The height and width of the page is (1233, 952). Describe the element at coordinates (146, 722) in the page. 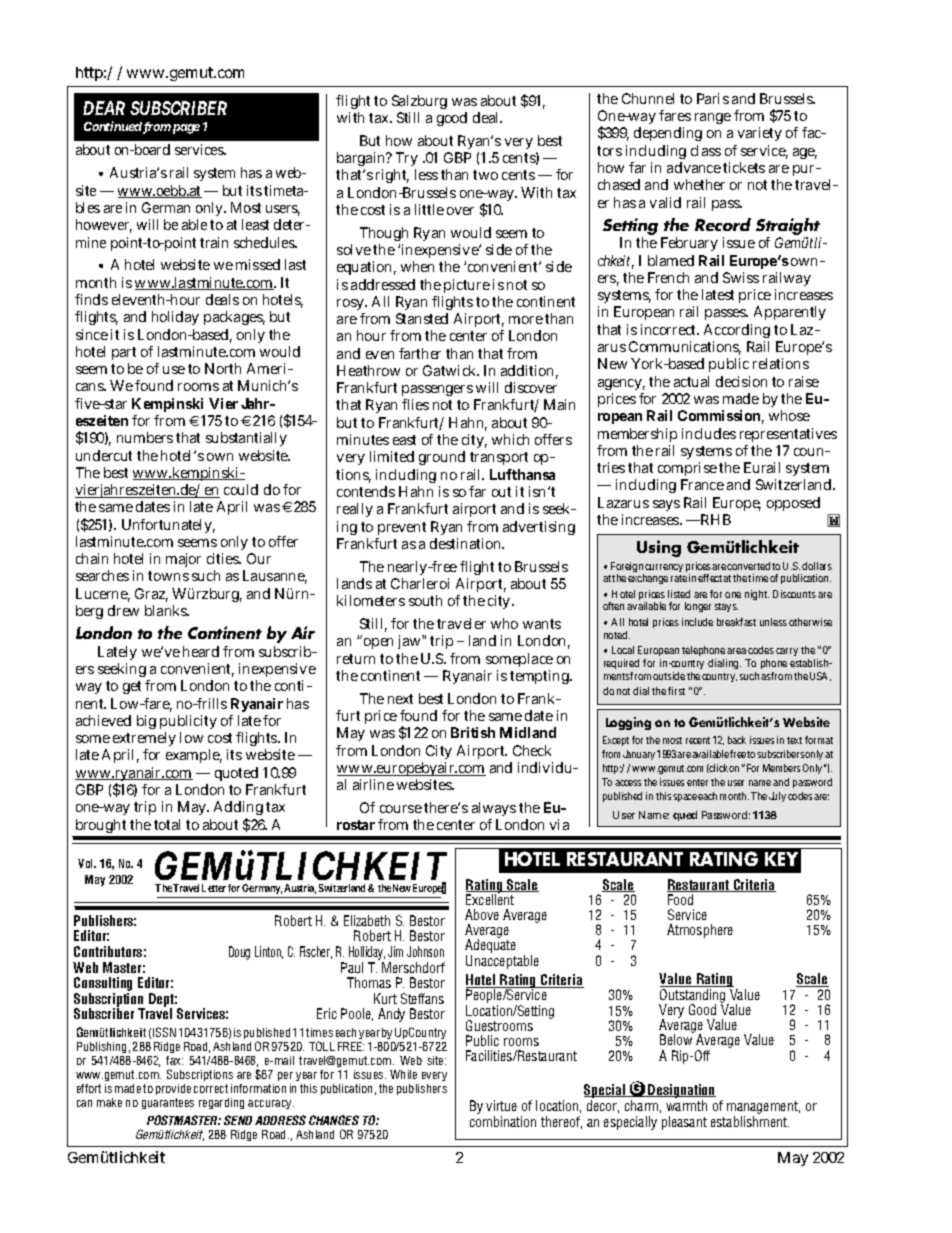

I see `big` at that location.
